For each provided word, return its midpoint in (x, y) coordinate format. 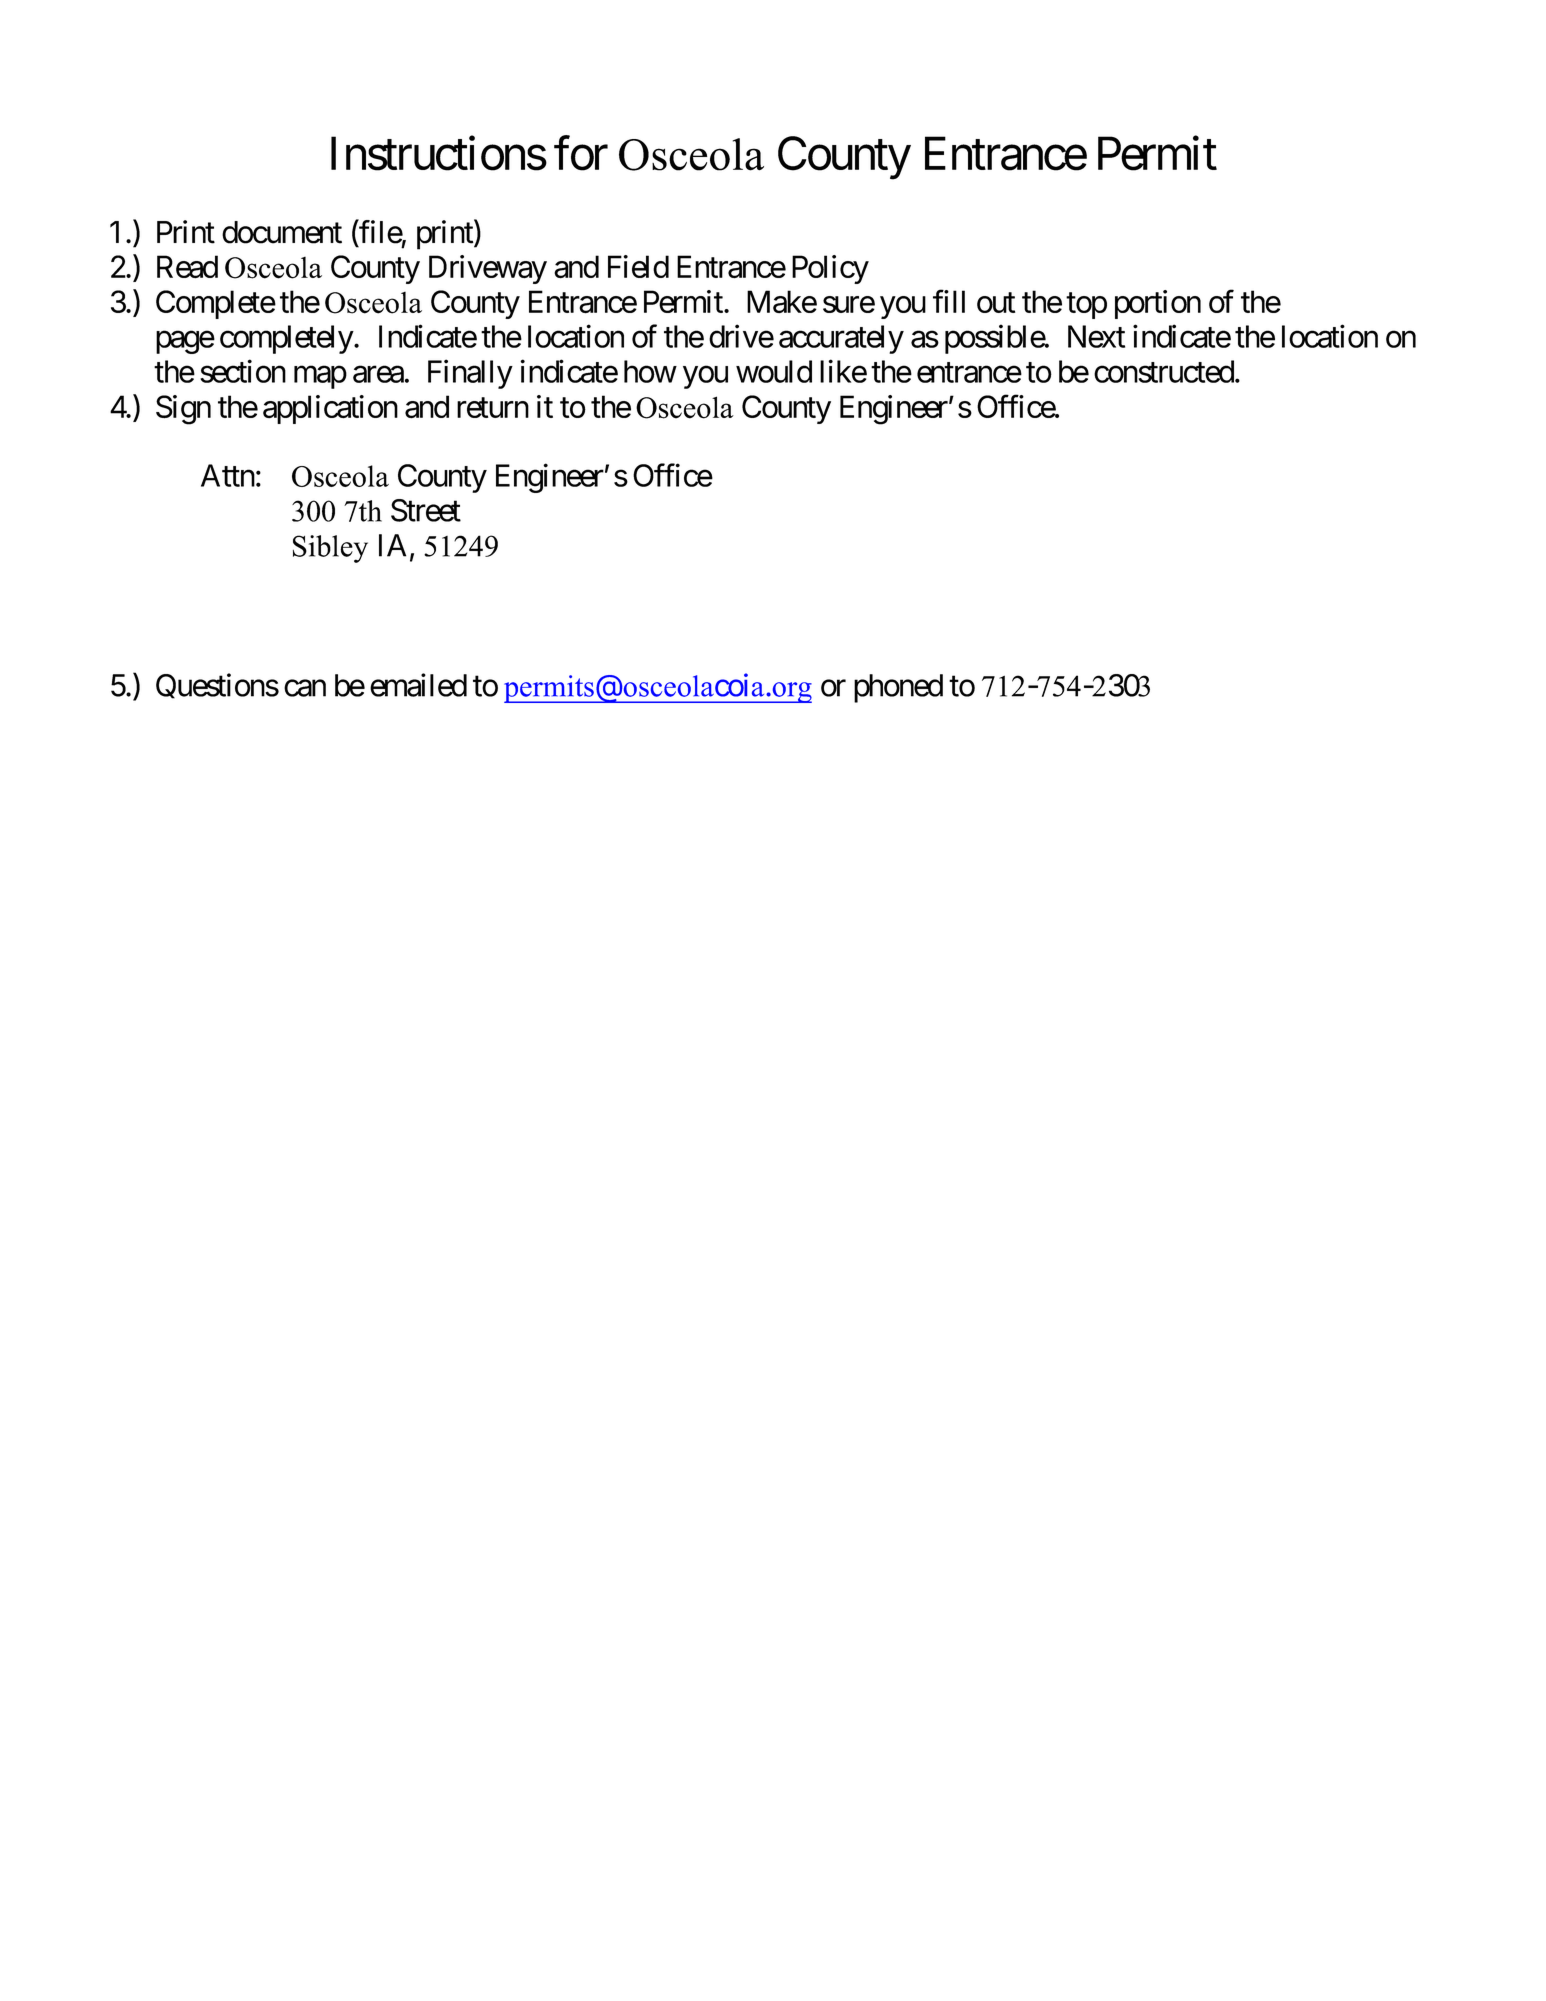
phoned (898, 688)
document (282, 232)
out (996, 303)
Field (638, 266)
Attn (228, 475)
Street (426, 510)
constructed (1164, 371)
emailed (418, 685)
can (305, 688)
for (581, 153)
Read (187, 267)
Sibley (330, 549)
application (330, 409)
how (650, 371)
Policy (830, 269)
